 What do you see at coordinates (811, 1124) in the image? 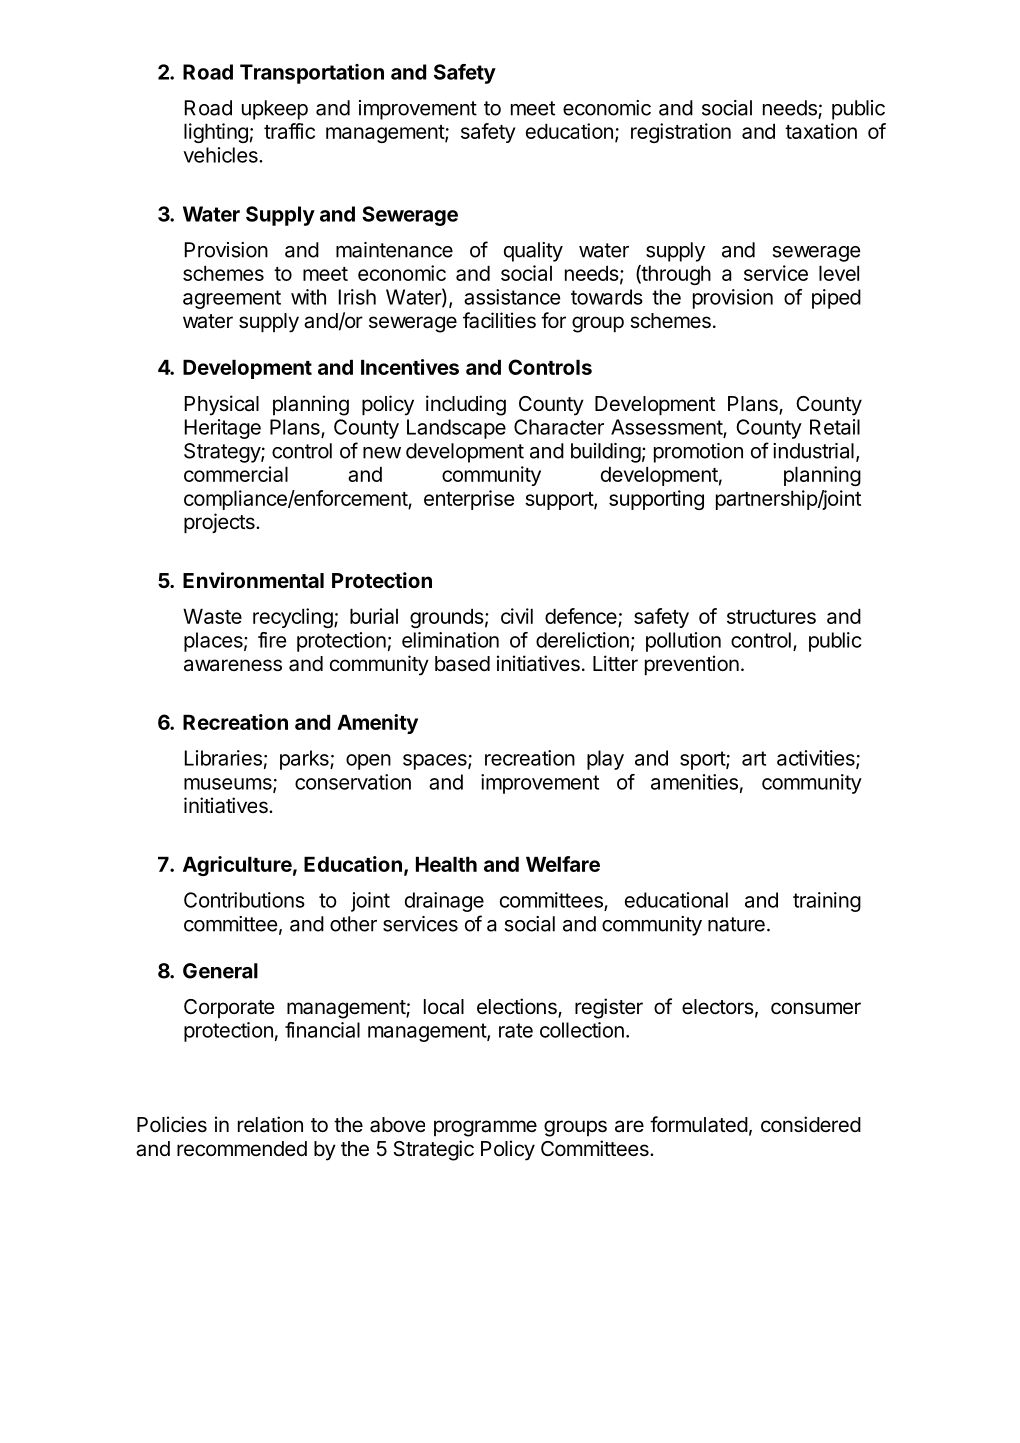
I see `considered` at bounding box center [811, 1124].
